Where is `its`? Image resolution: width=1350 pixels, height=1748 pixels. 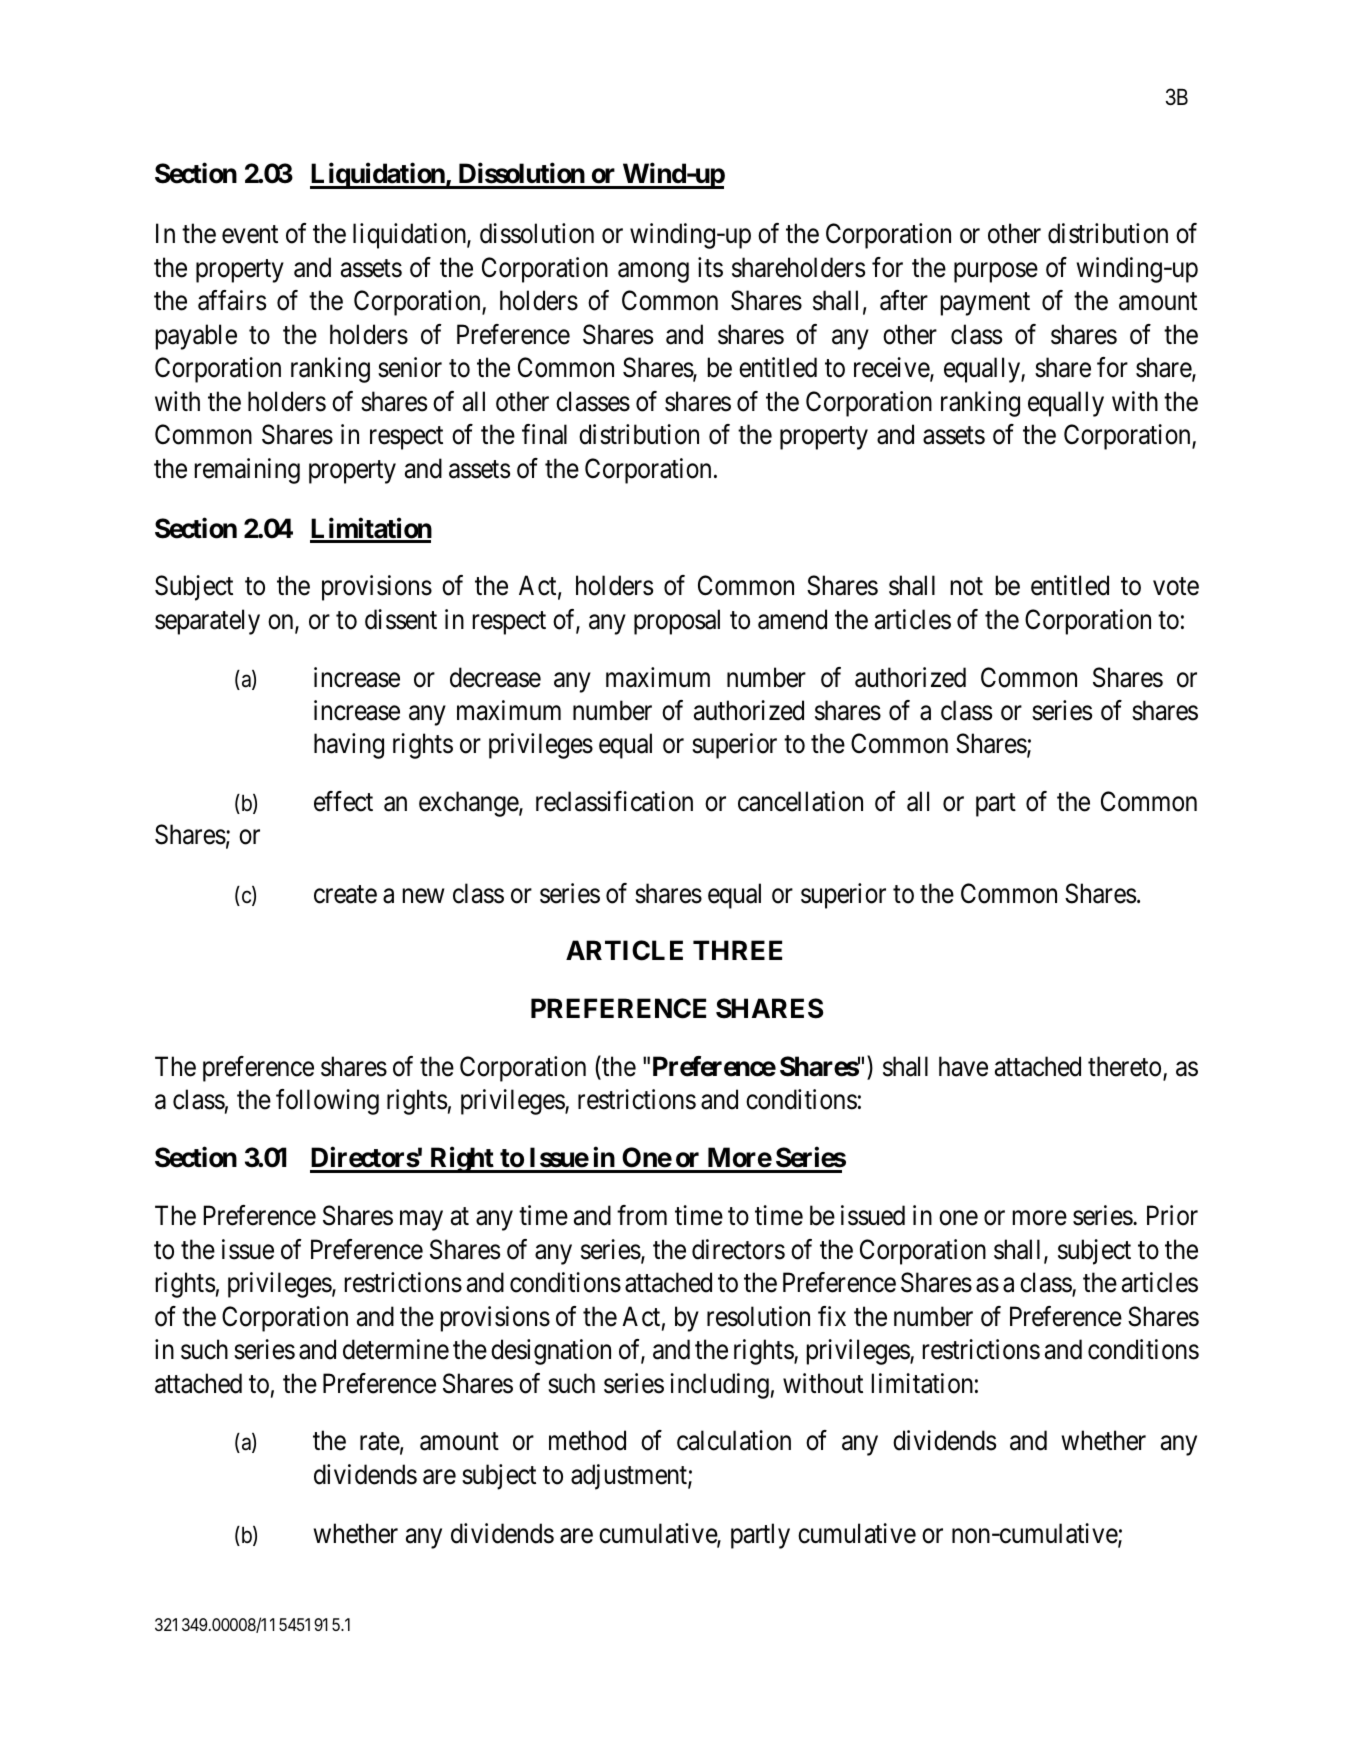
its is located at coordinates (710, 267).
